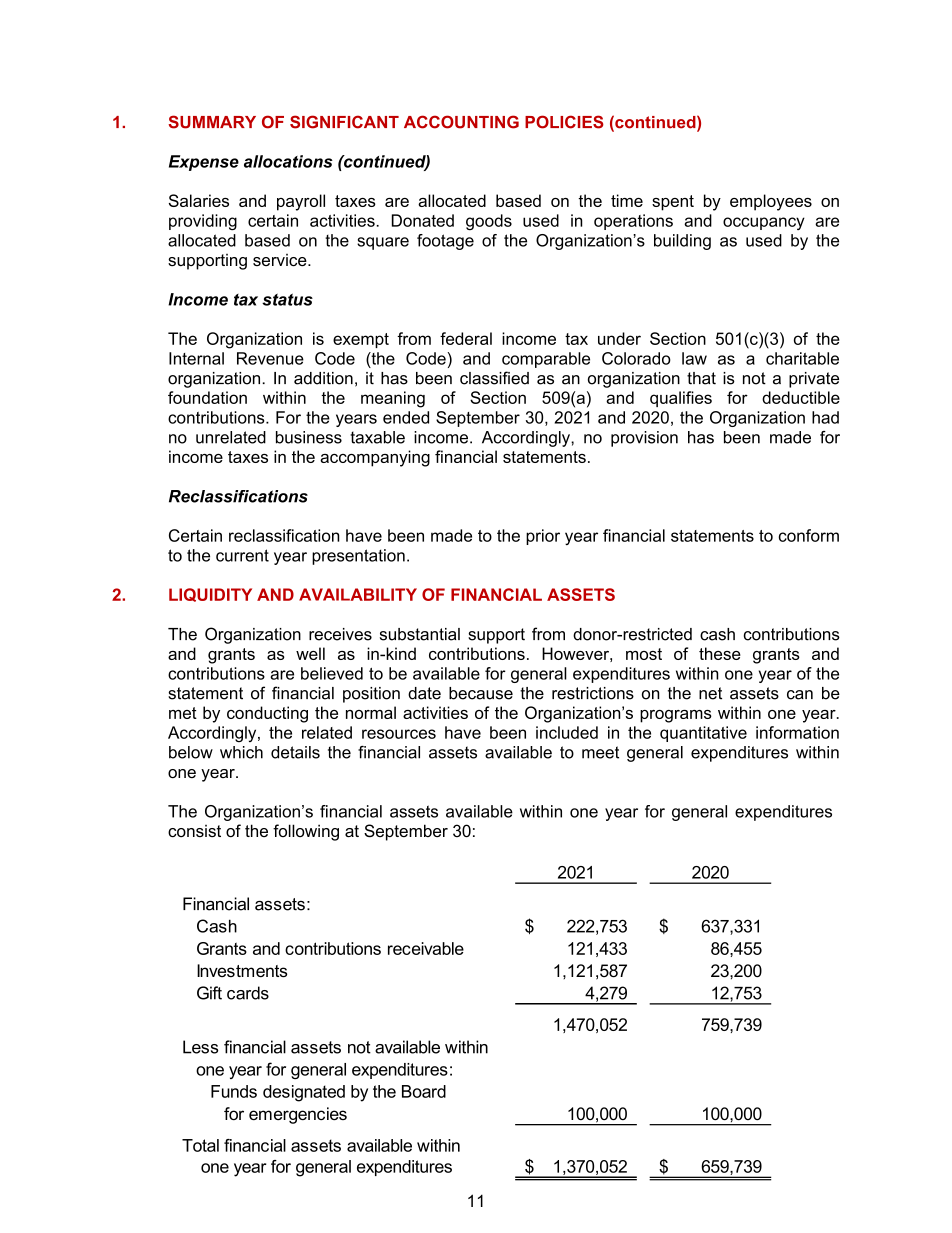 The image size is (952, 1233). Describe the element at coordinates (298, 1115) in the screenshot. I see `emergencies` at that location.
